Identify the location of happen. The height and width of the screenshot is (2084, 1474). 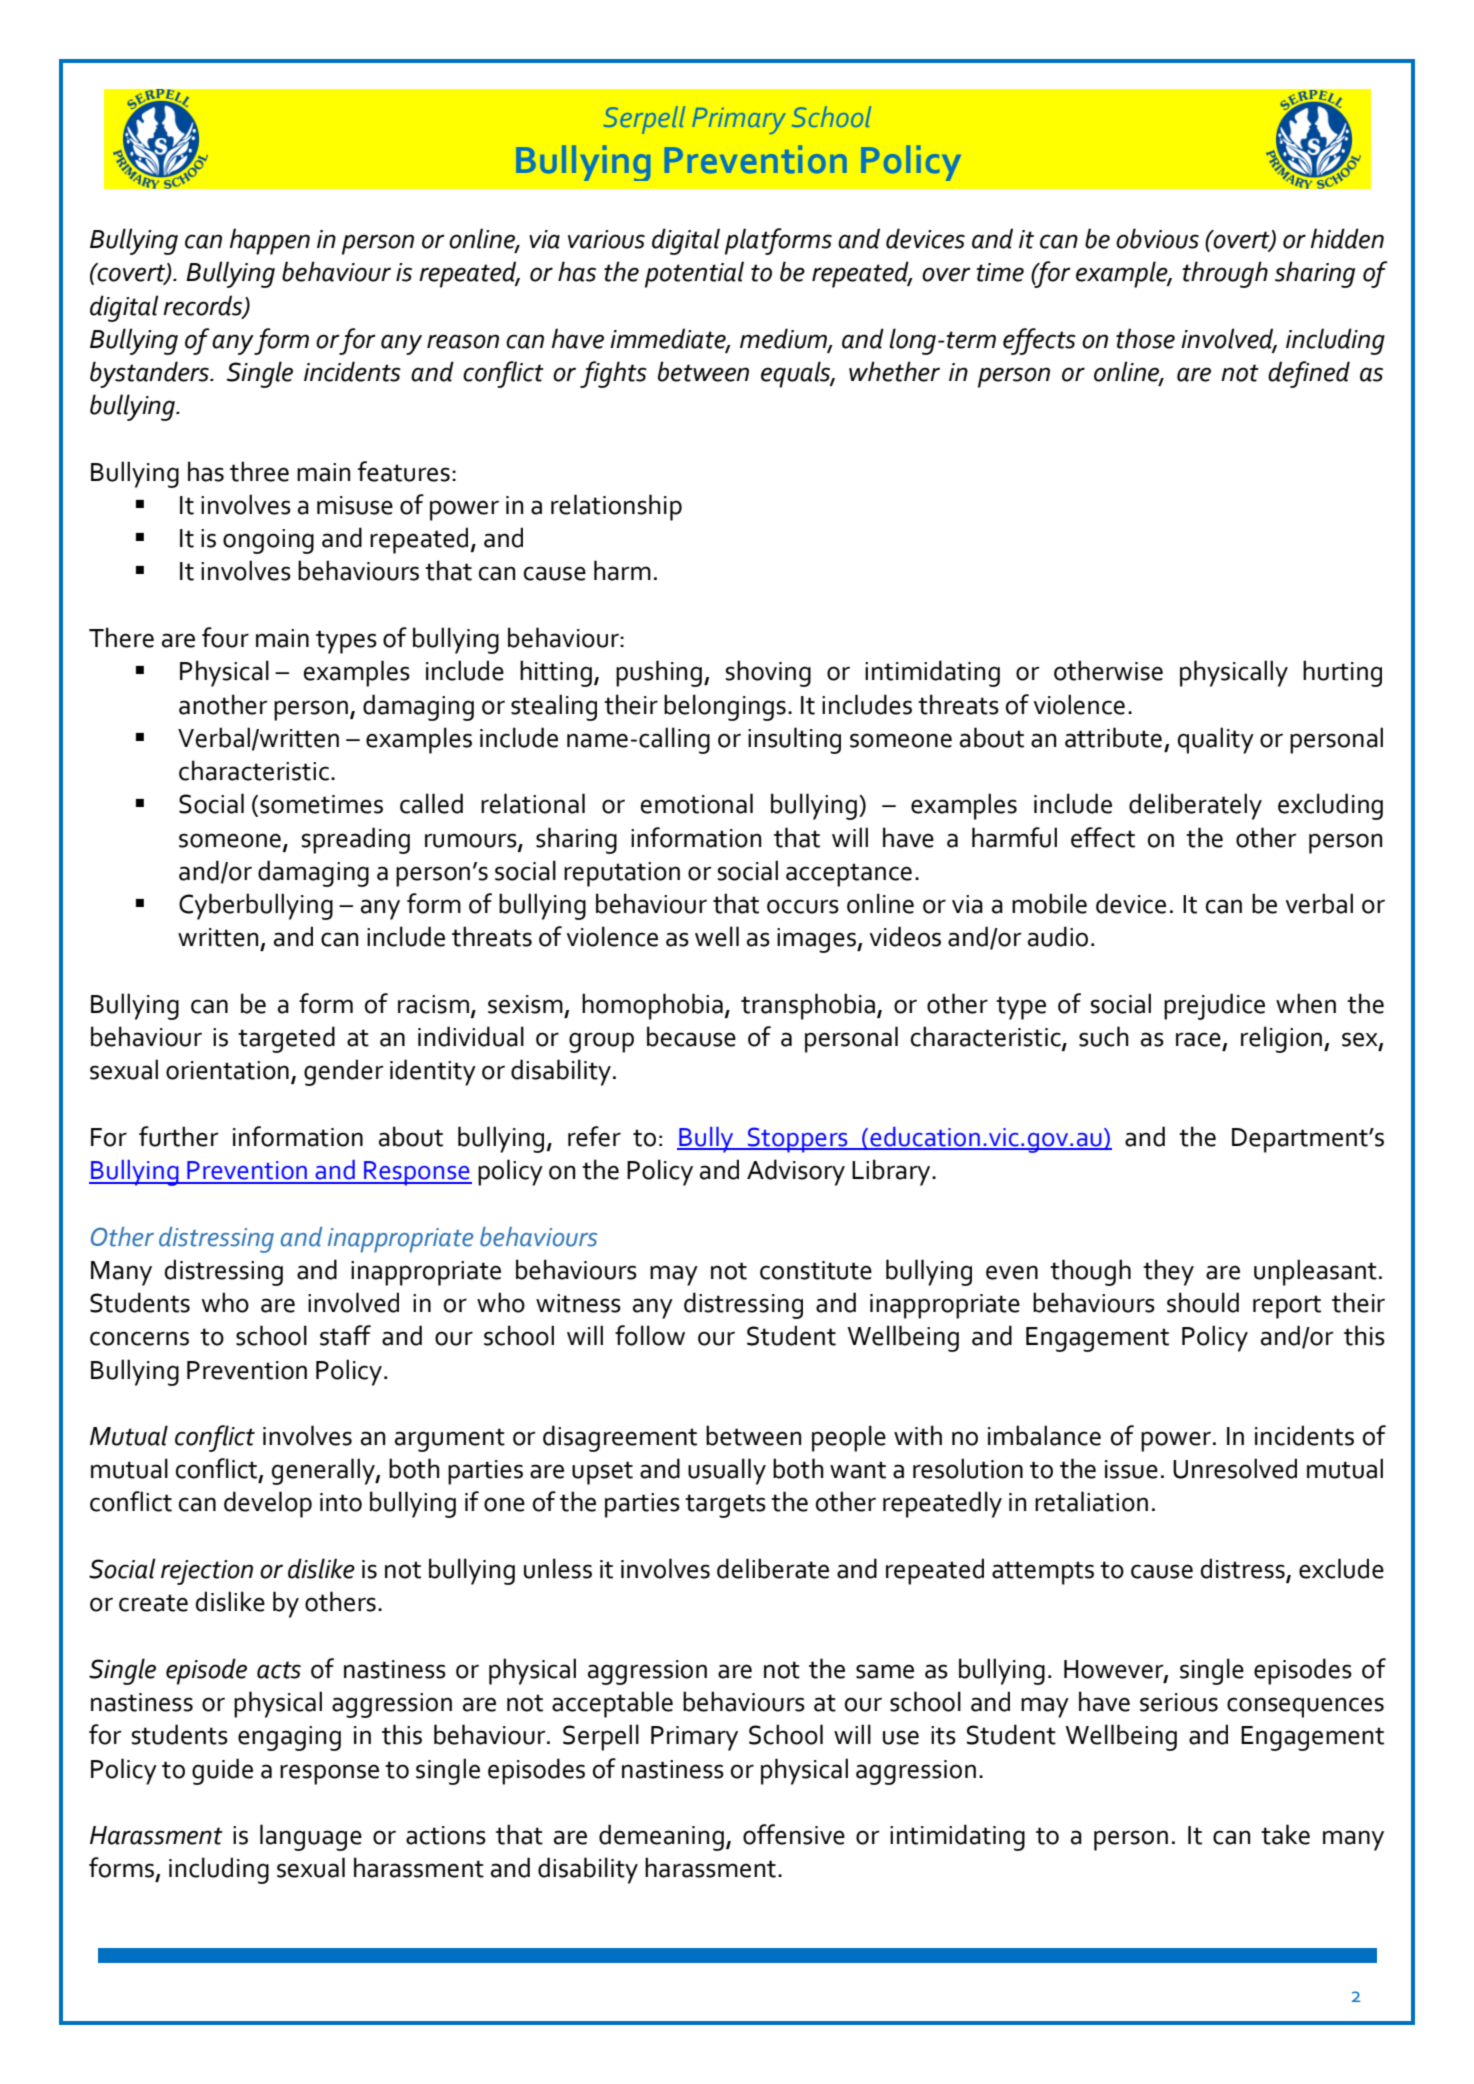
(270, 241).
